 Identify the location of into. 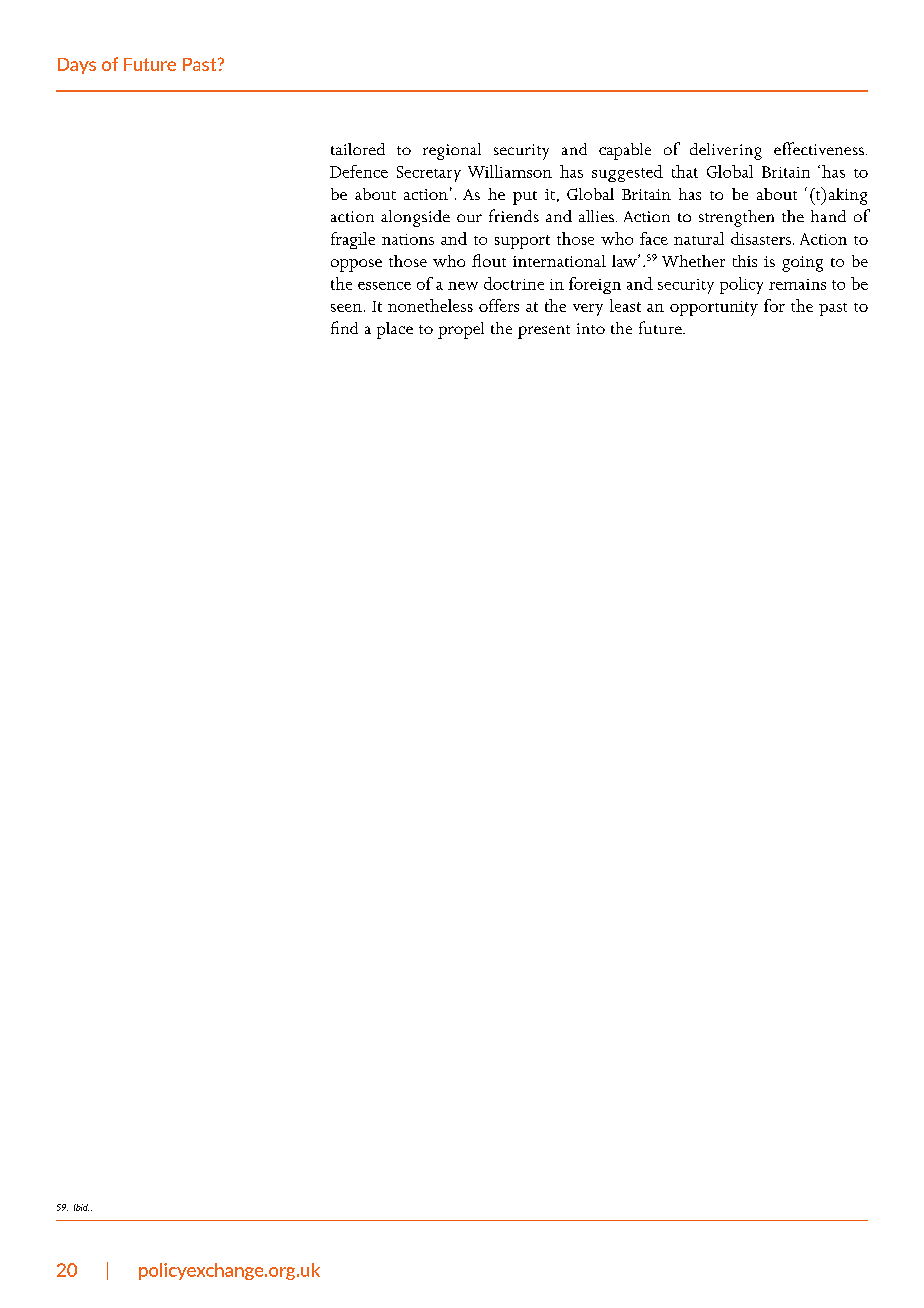
(591, 328).
